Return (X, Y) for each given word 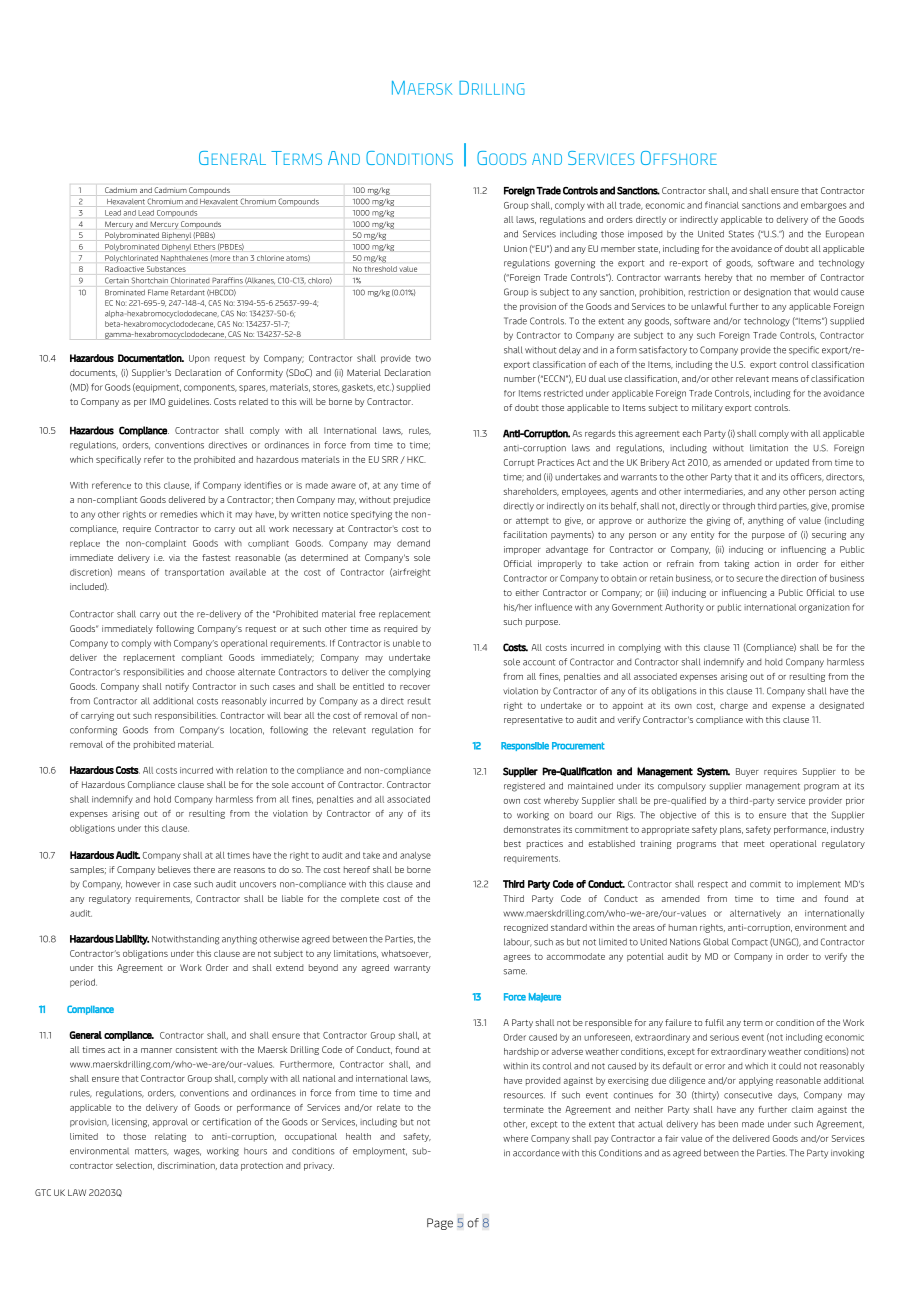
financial (722, 205)
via (174, 557)
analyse (415, 856)
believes (174, 869)
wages (187, 1153)
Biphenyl (176, 236)
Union (515, 248)
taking (736, 564)
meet (754, 844)
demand (413, 543)
